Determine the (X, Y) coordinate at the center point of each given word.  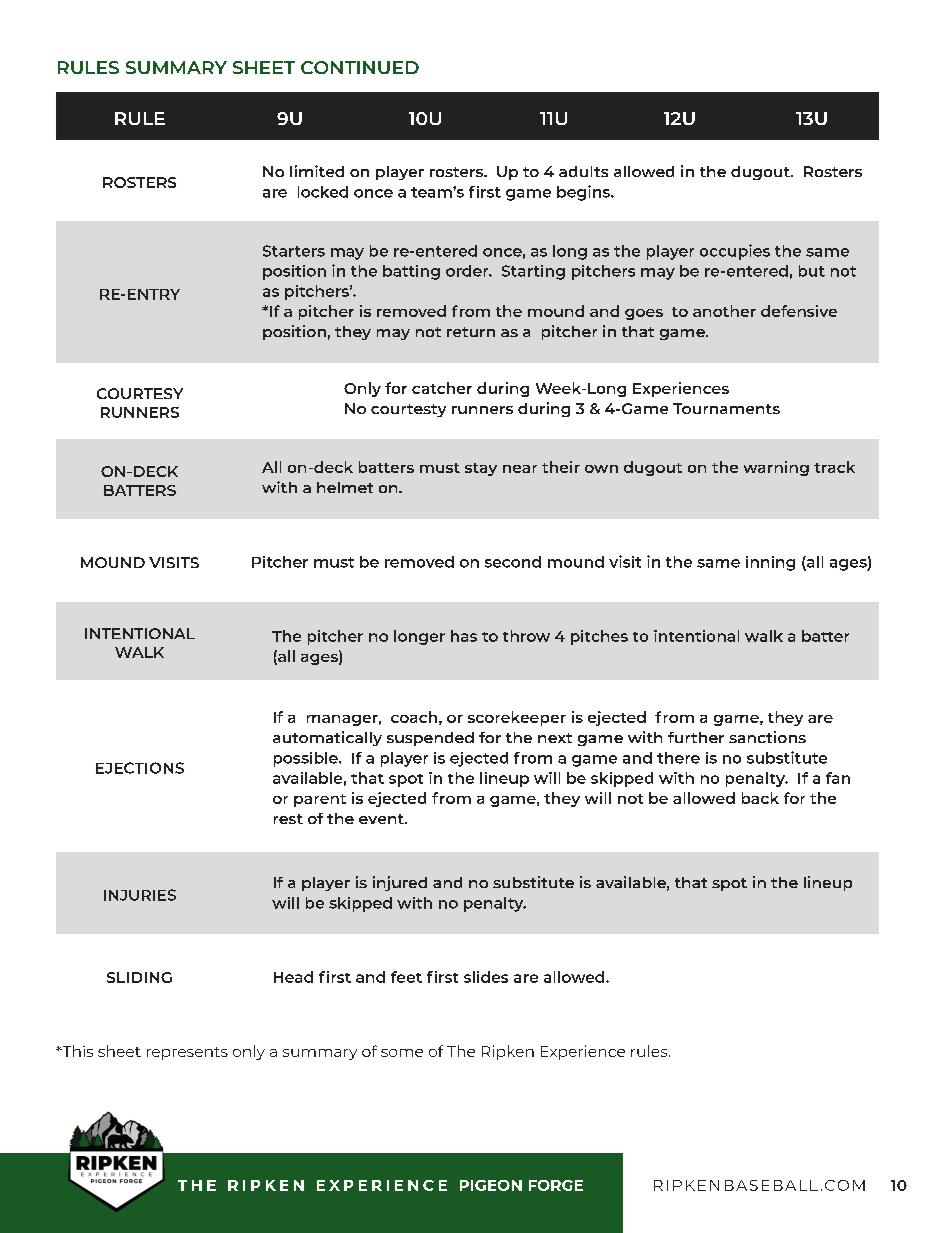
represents (187, 1053)
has (464, 636)
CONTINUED (360, 67)
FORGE (556, 1185)
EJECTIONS (140, 768)
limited (317, 171)
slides (486, 977)
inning (770, 563)
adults (583, 171)
